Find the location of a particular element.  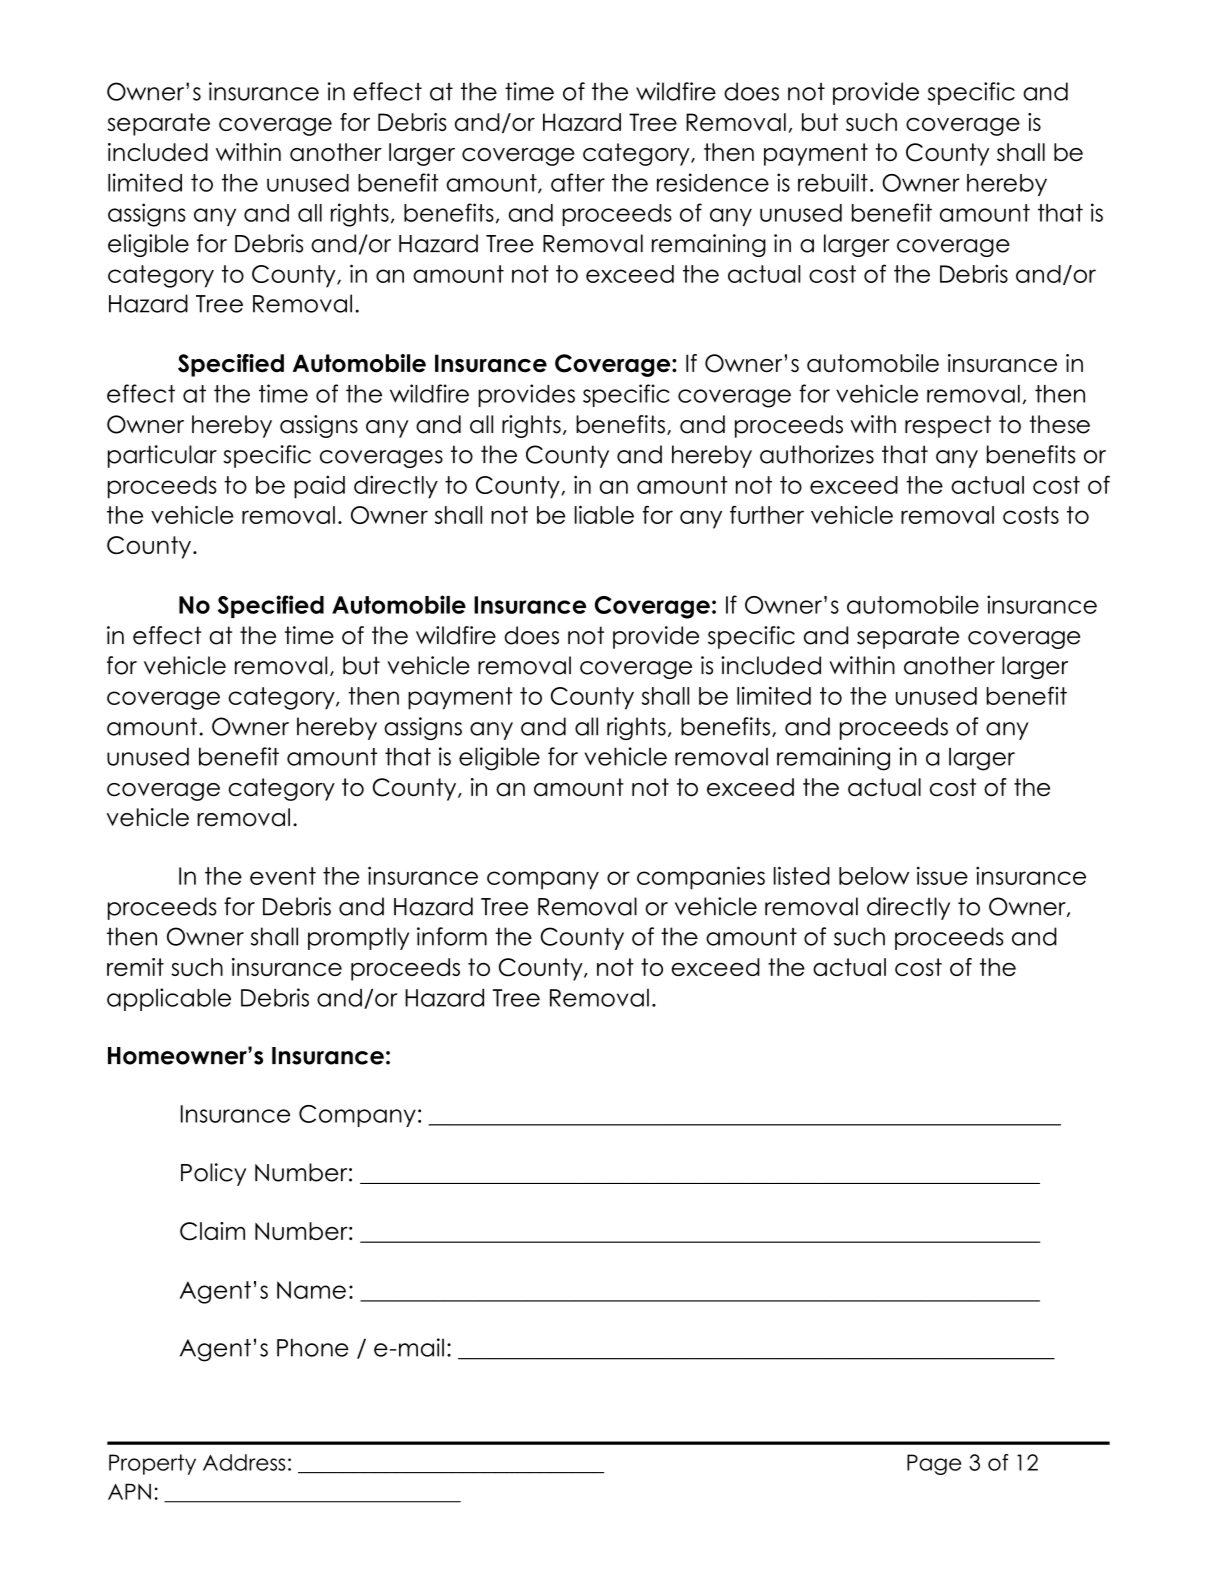

after is located at coordinates (578, 182).
